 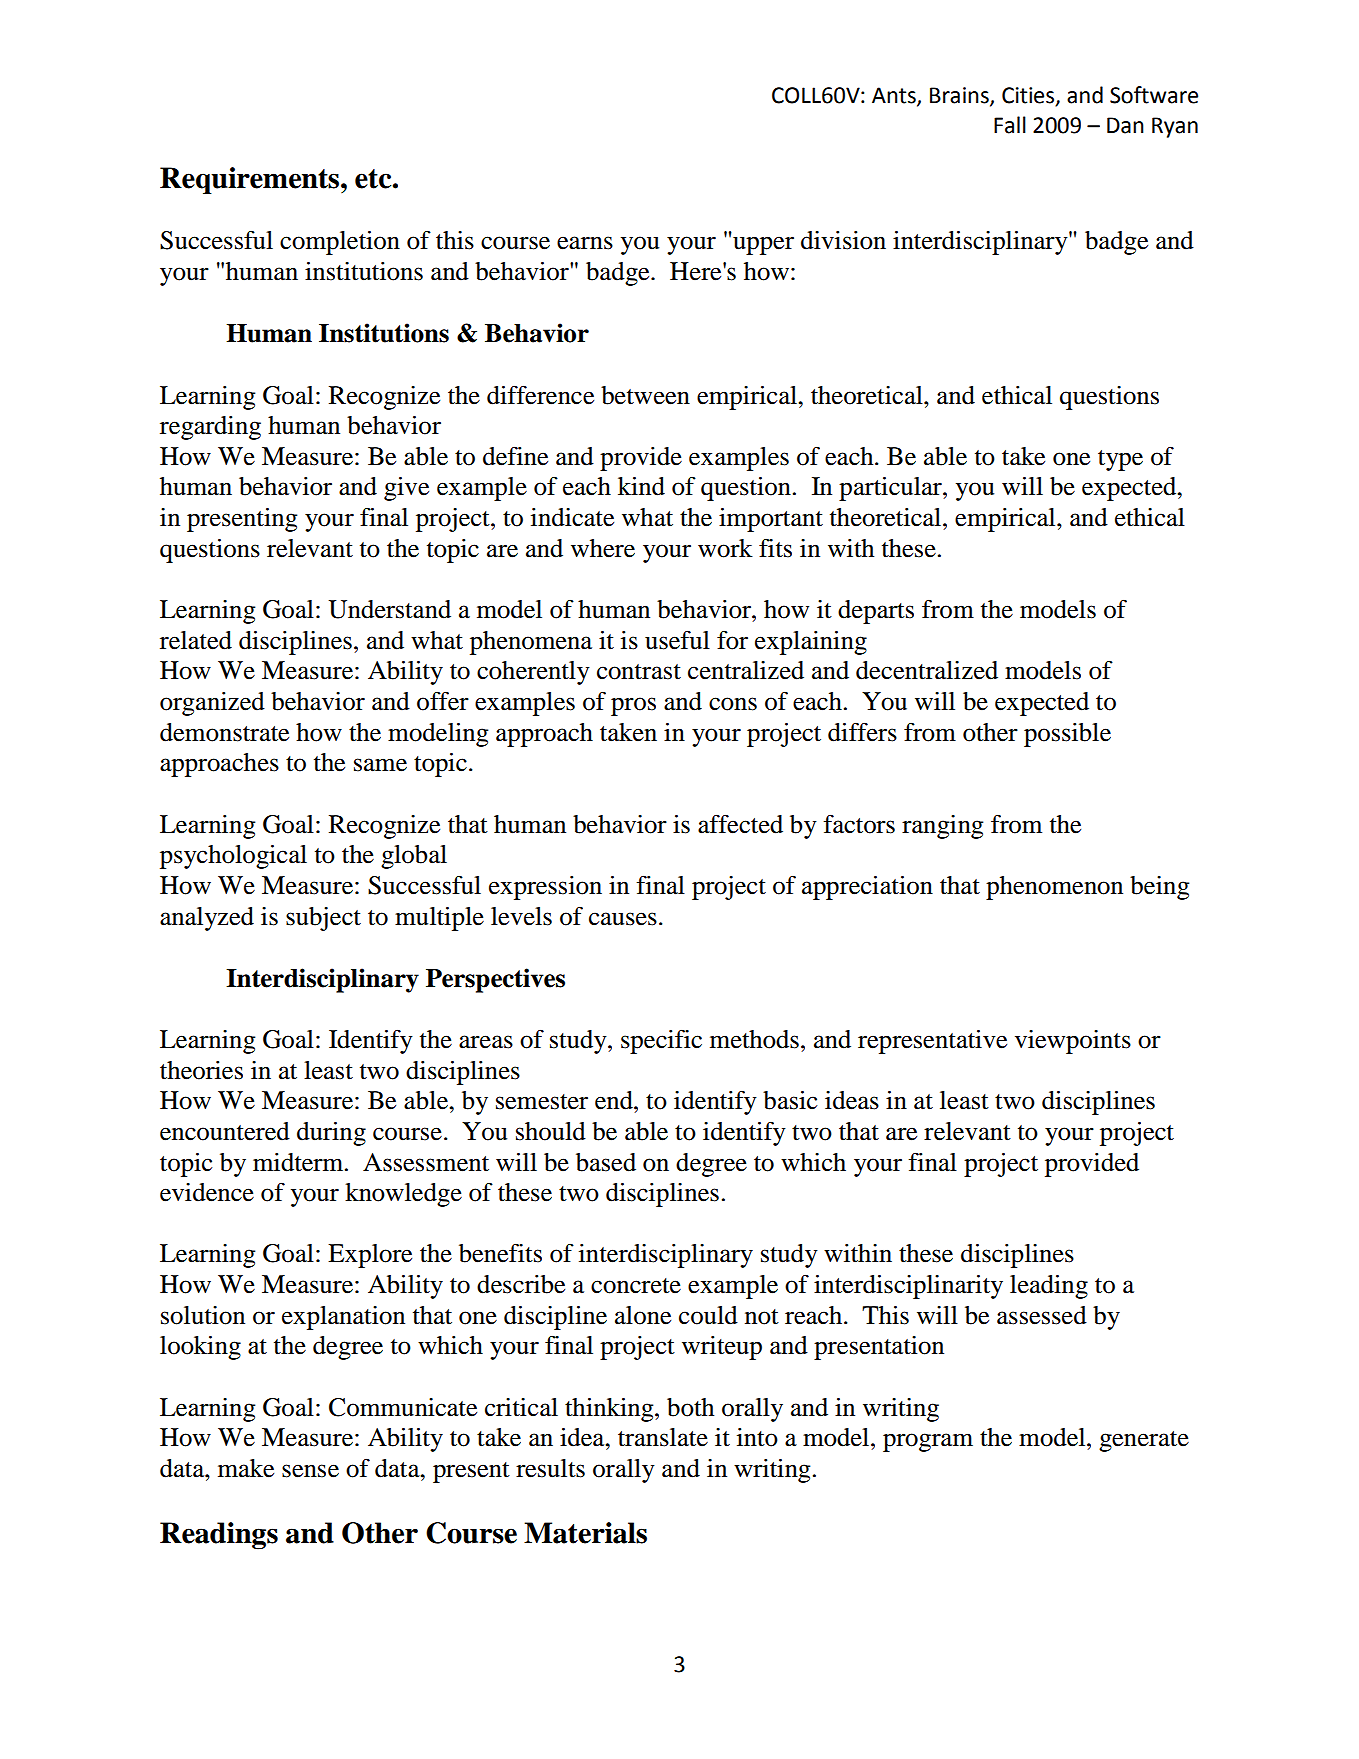 What do you see at coordinates (310, 1471) in the document?
I see `sense` at bounding box center [310, 1471].
